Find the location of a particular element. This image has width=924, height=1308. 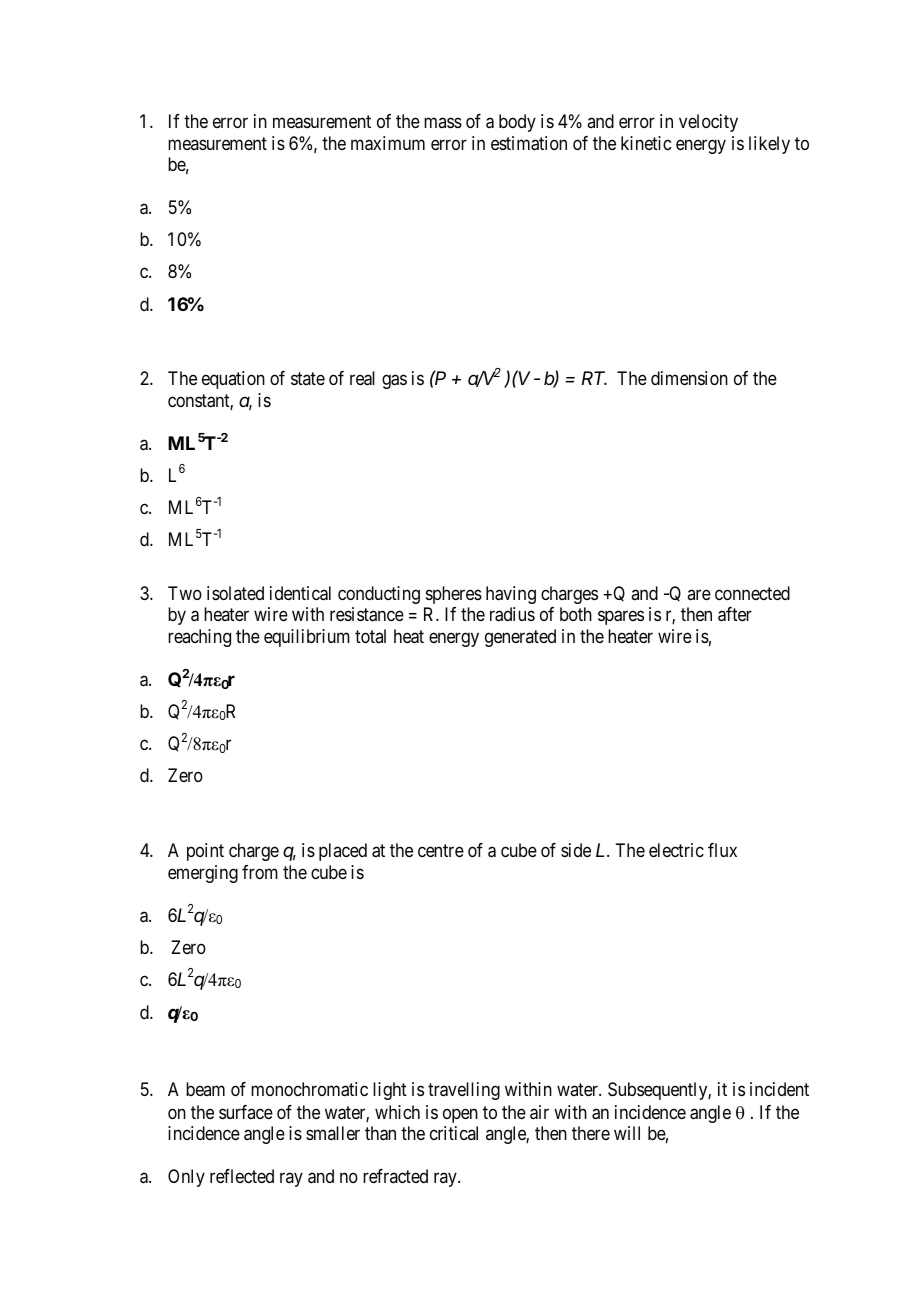

velocity is located at coordinates (708, 123).
